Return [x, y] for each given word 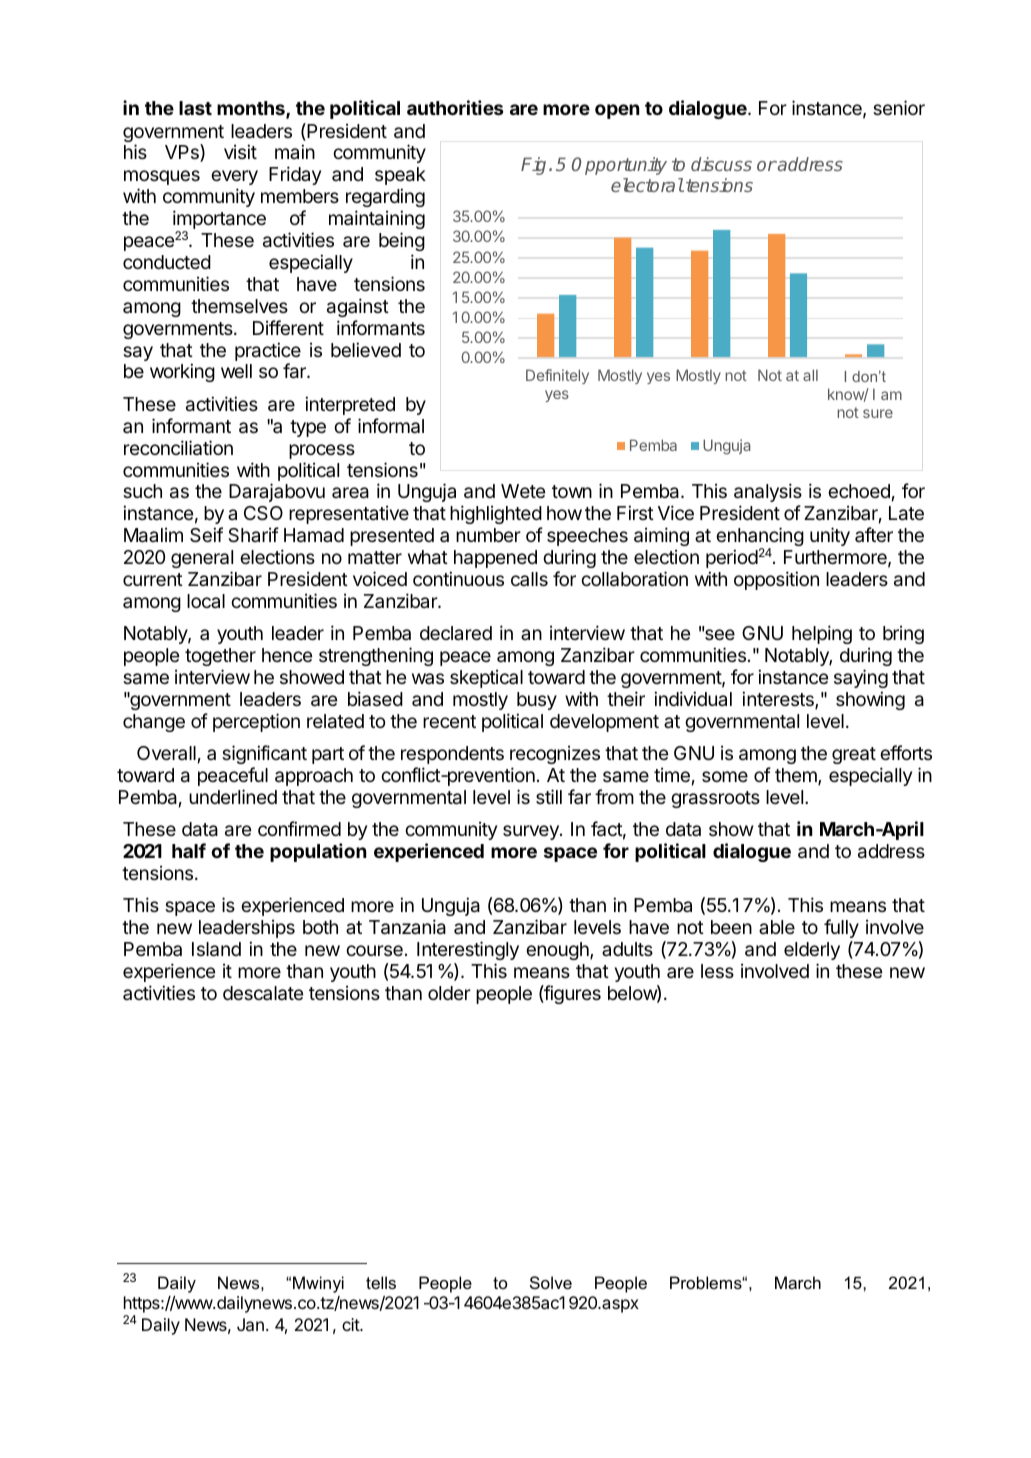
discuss [721, 164]
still [549, 796]
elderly [812, 951]
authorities [455, 107]
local [206, 601]
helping [822, 634]
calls [529, 579]
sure [878, 413]
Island [216, 949]
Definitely [557, 376]
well [236, 371]
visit [240, 151]
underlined [233, 796]
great [854, 755]
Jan [250, 1324]
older [449, 993]
